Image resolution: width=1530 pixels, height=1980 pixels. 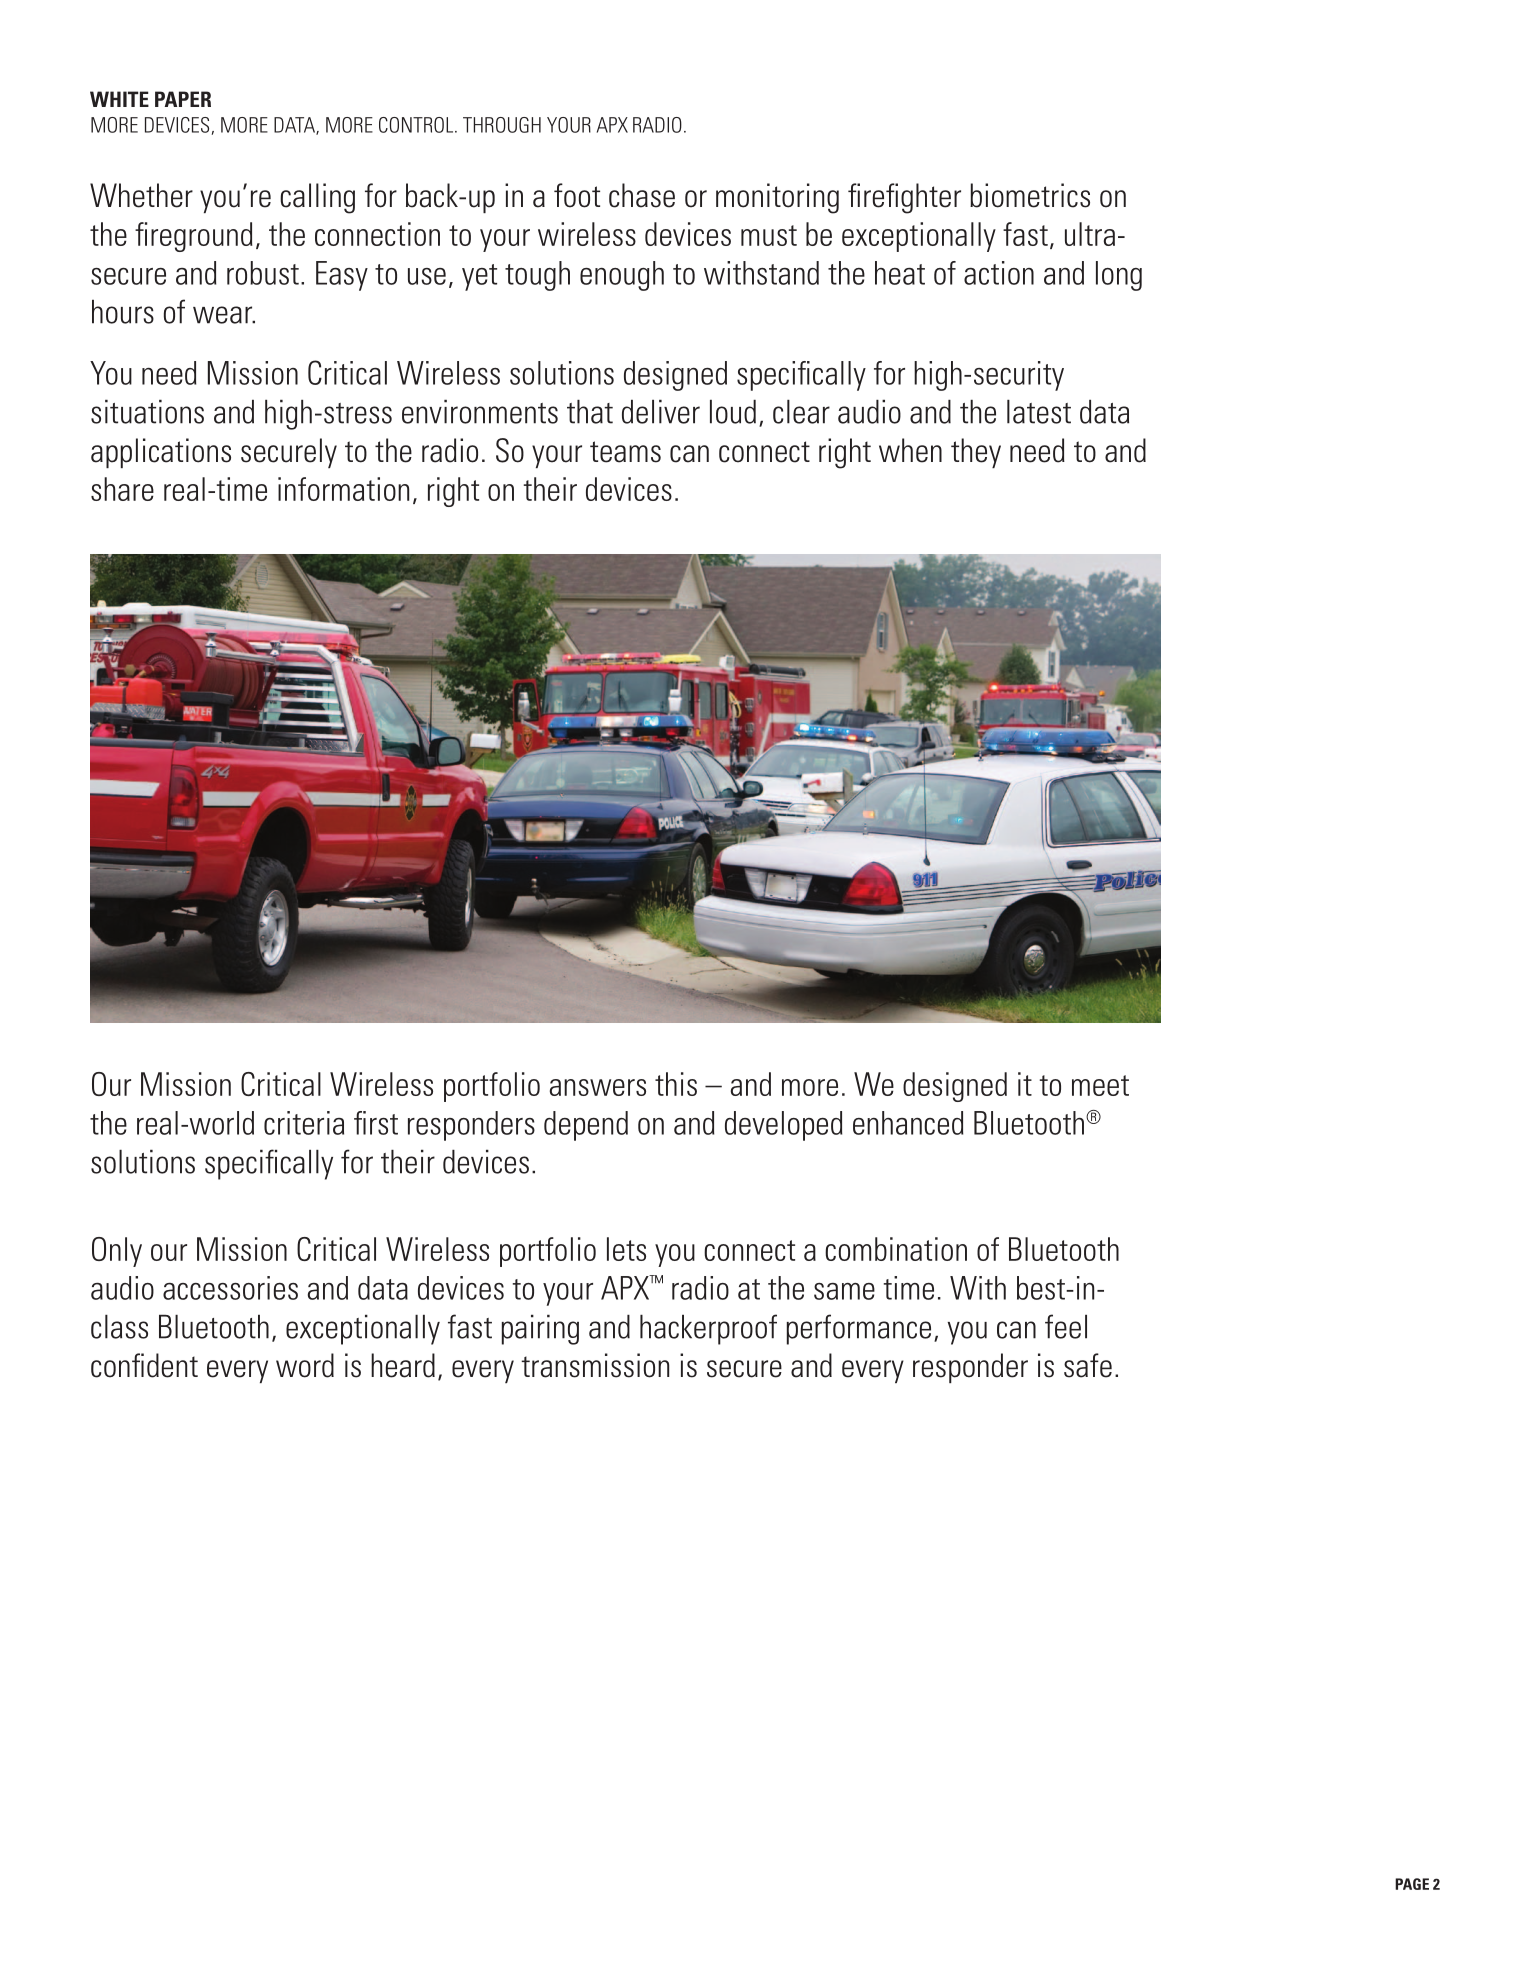 What do you see at coordinates (1412, 1884) in the image?
I see `PAGE` at bounding box center [1412, 1884].
